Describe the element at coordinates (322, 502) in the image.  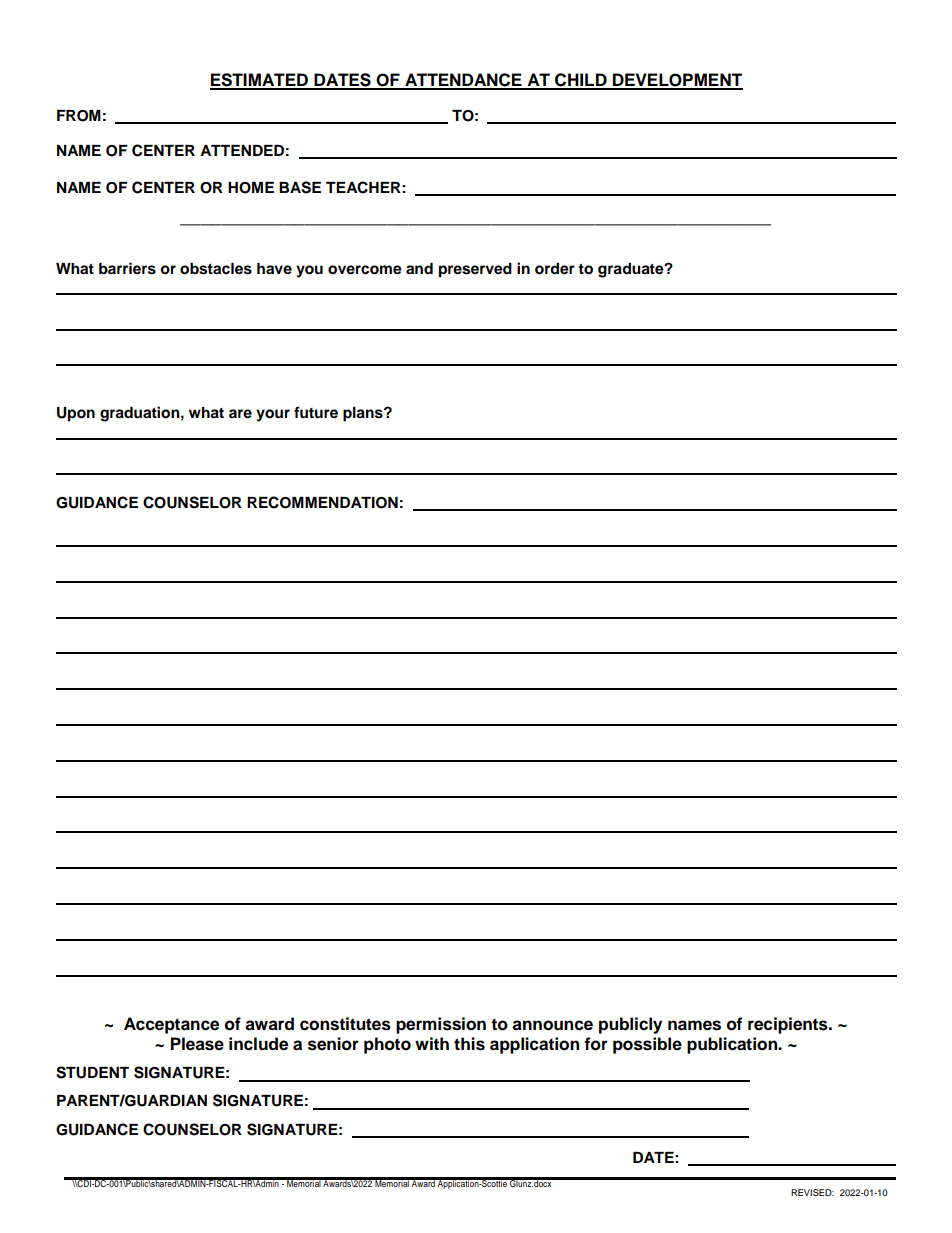
I see `RECOMMENDATION` at that location.
